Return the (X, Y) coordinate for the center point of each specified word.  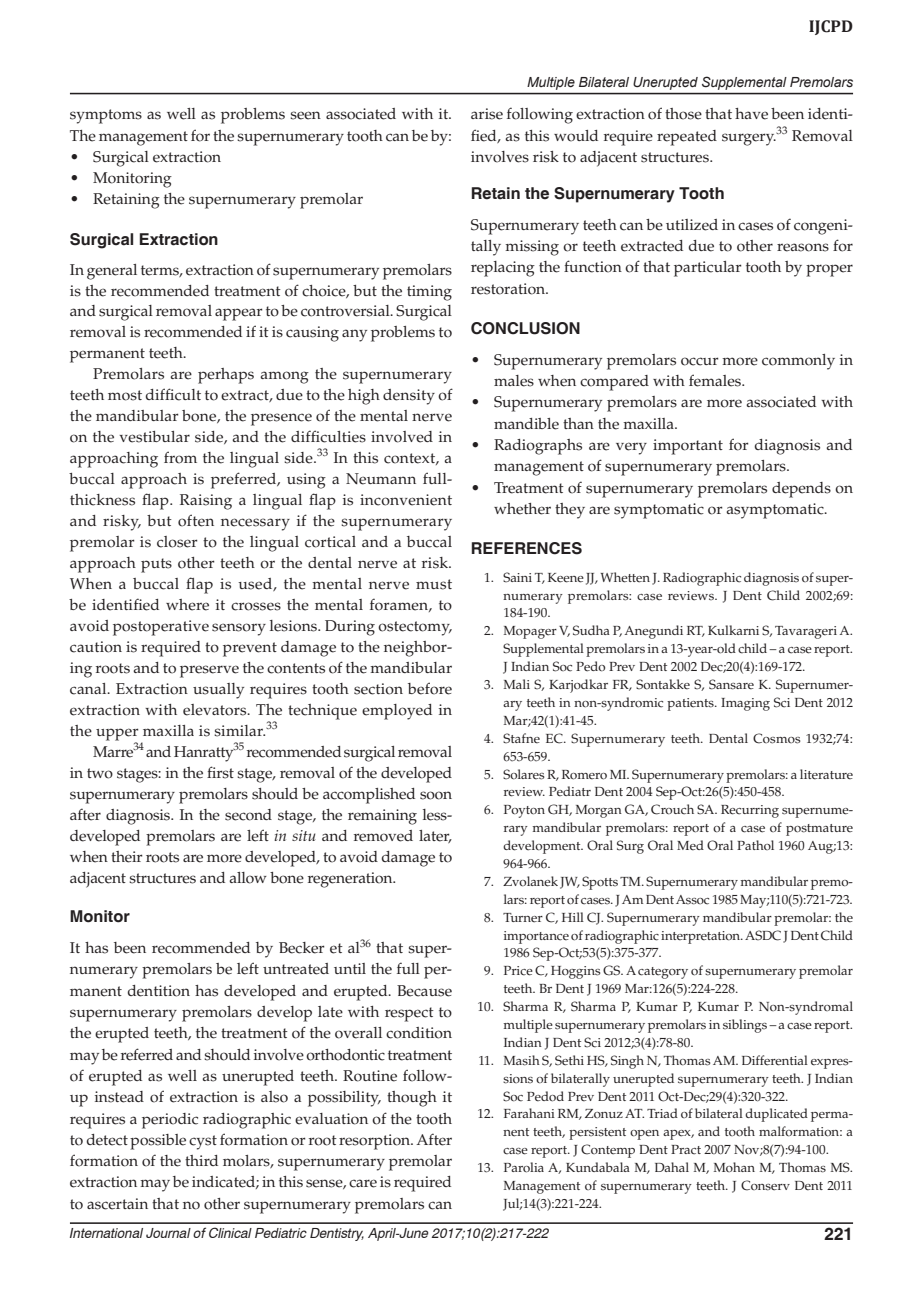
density (409, 397)
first (220, 772)
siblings (745, 1026)
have (751, 114)
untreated (296, 969)
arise (487, 114)
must (434, 584)
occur (700, 361)
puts (156, 565)
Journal (168, 1233)
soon (436, 795)
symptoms (106, 116)
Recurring (750, 811)
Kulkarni (733, 630)
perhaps (226, 376)
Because (424, 991)
